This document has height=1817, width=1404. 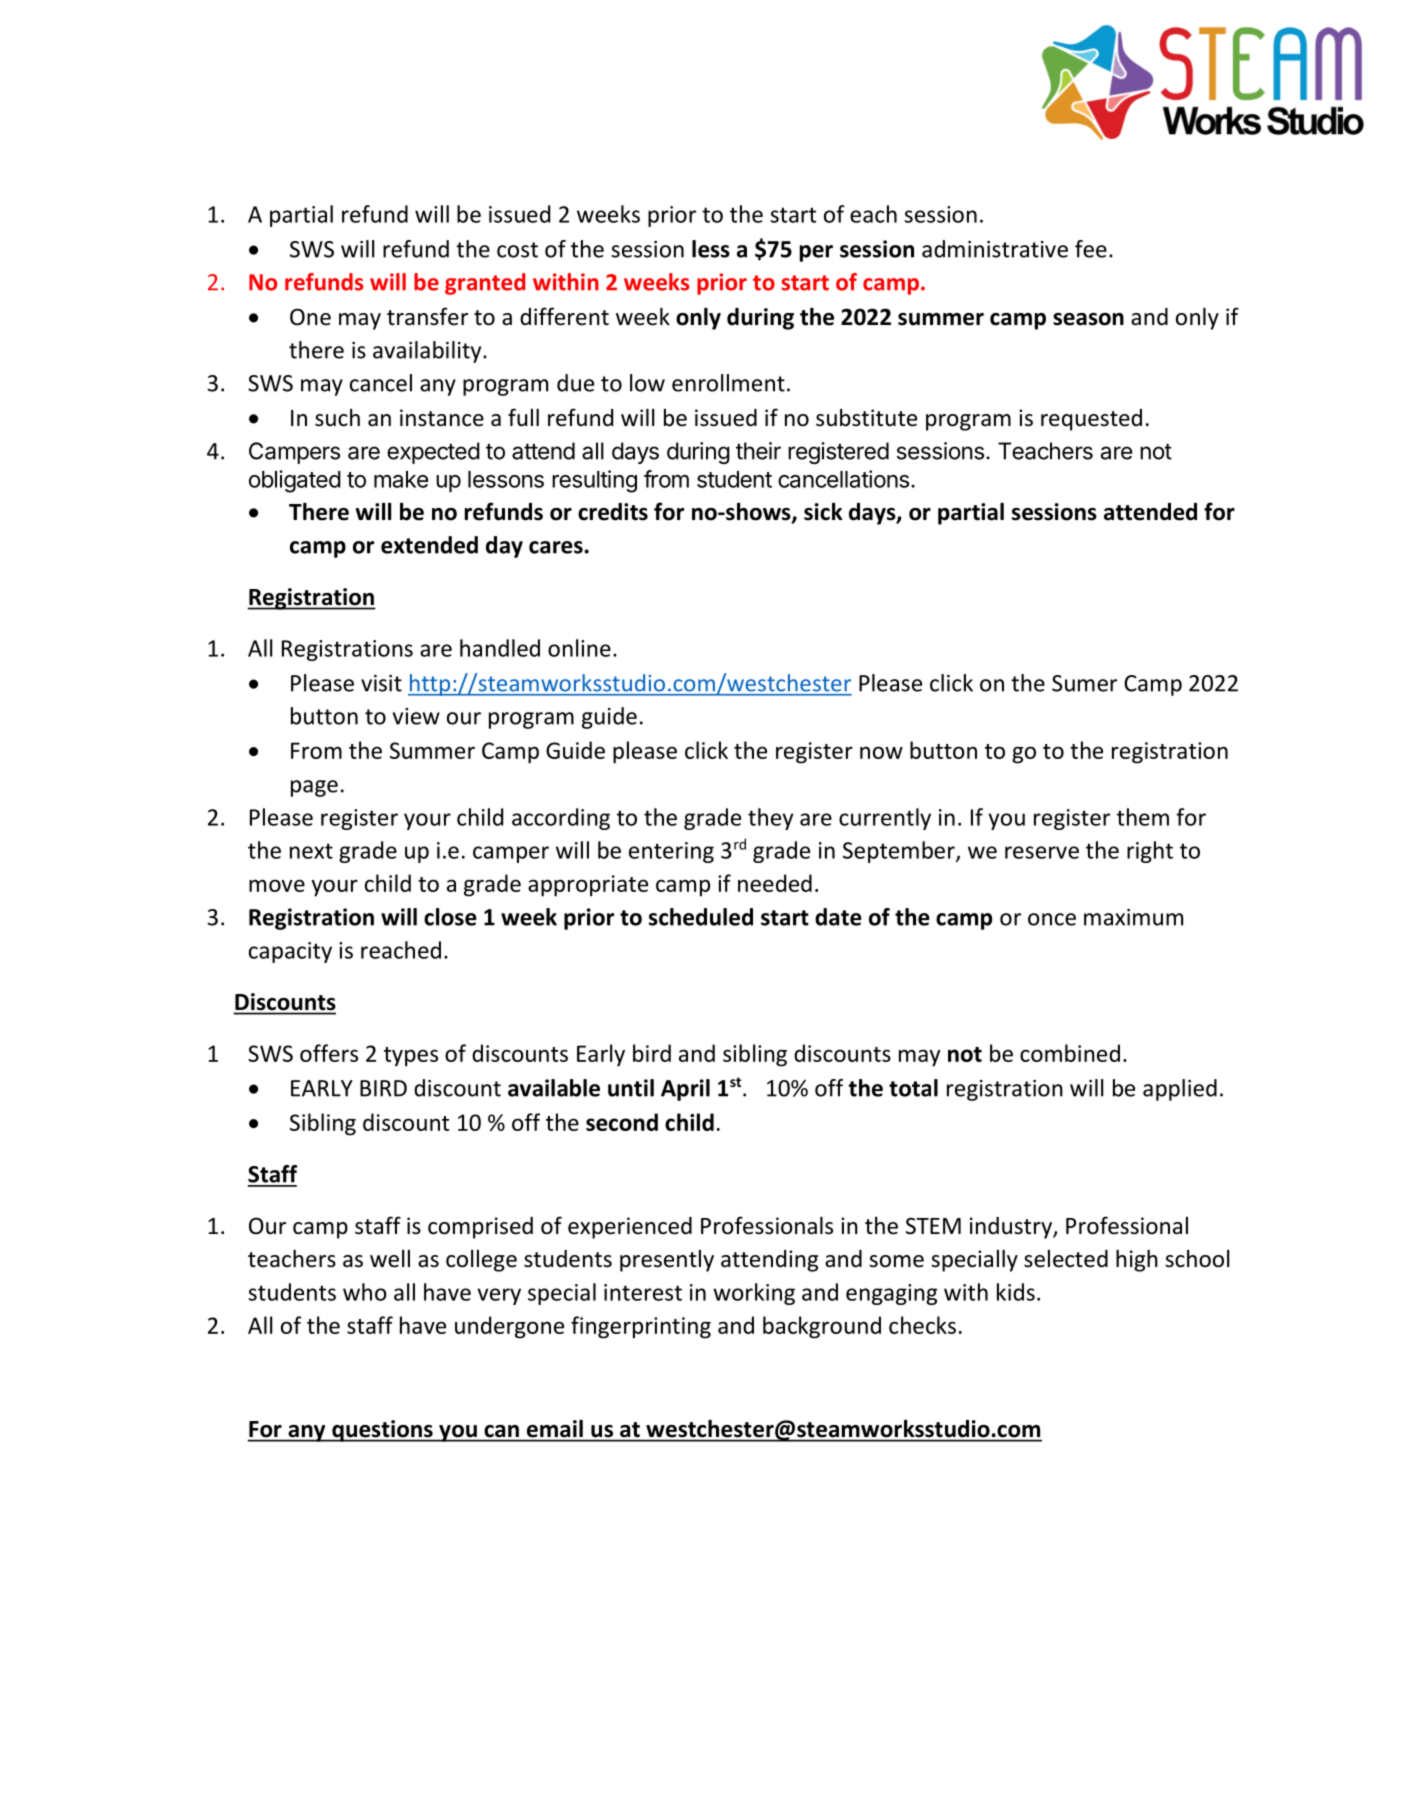 I want to click on background, so click(x=822, y=1327).
